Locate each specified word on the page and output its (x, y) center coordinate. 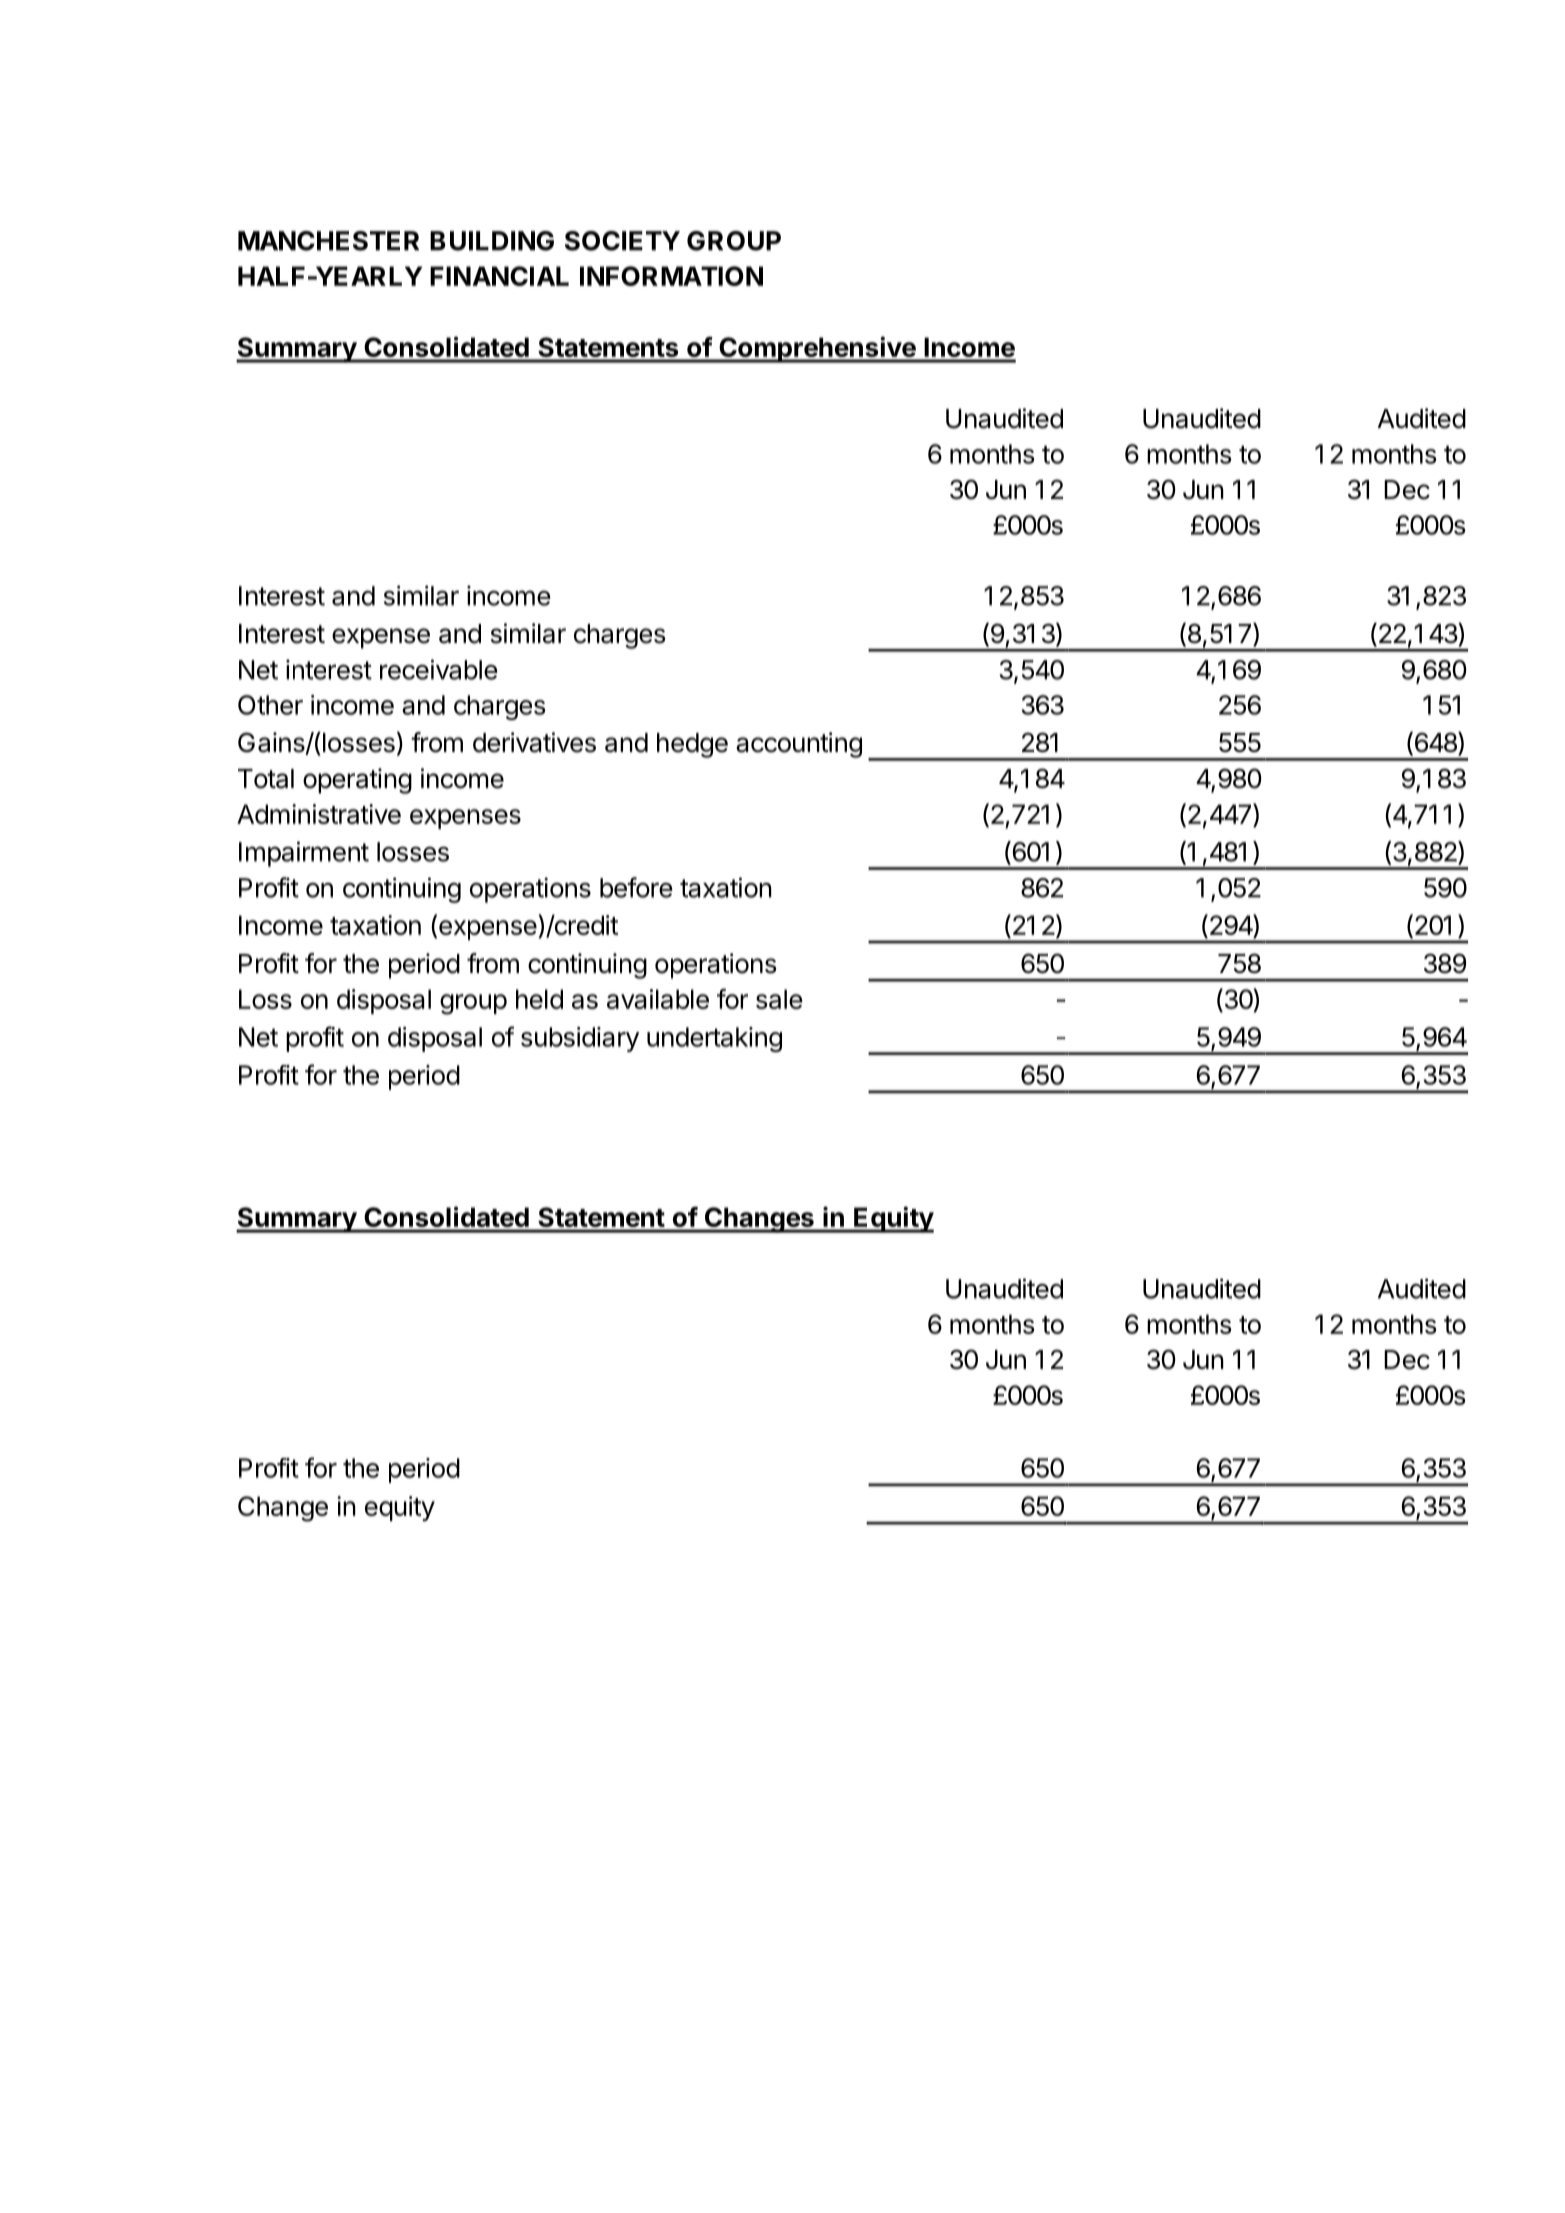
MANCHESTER (328, 241)
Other (270, 705)
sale (779, 999)
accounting (799, 745)
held (539, 999)
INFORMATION (671, 276)
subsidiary (580, 1039)
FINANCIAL (499, 276)
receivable (439, 669)
